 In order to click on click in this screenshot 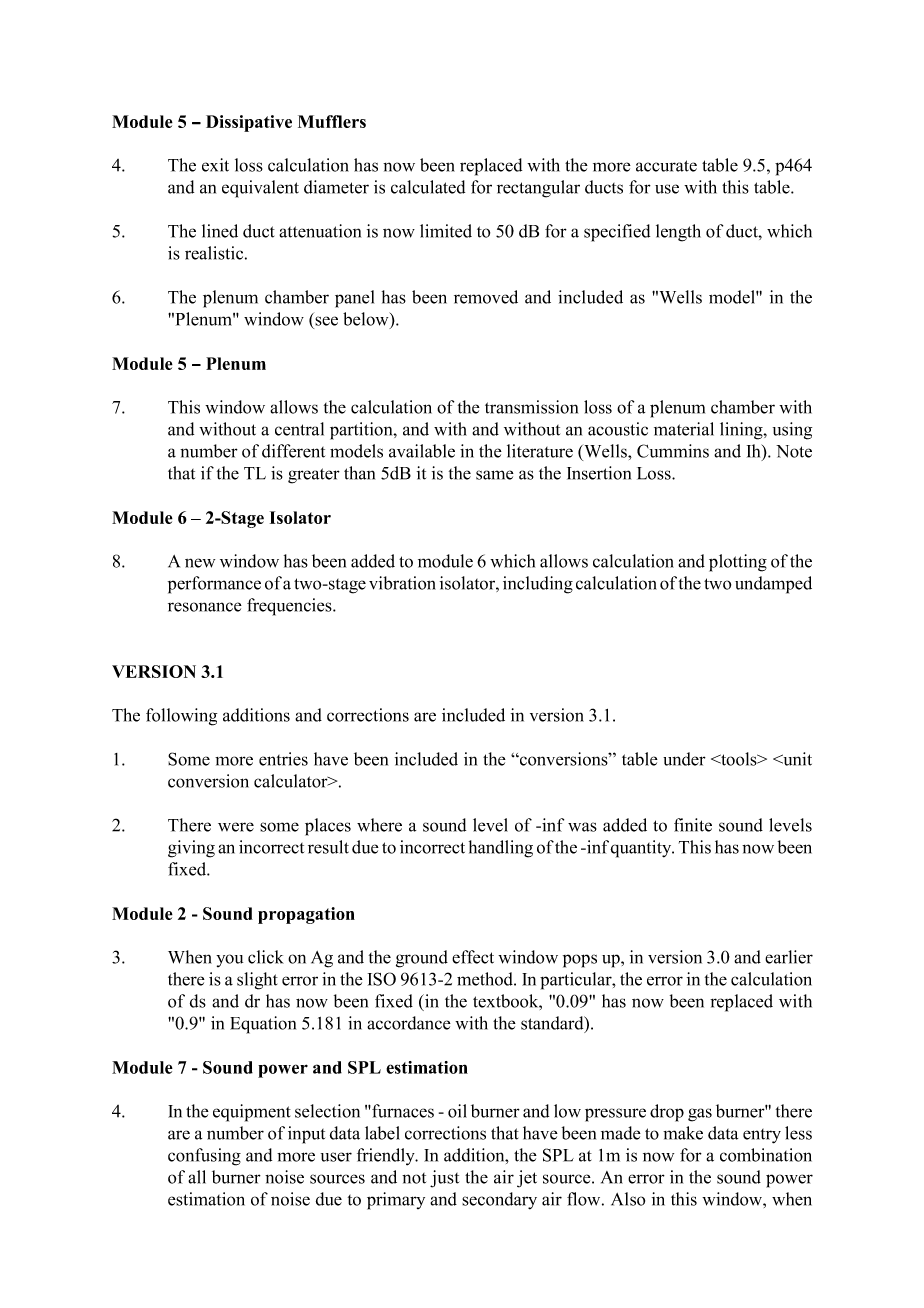, I will do `click(266, 957)`.
